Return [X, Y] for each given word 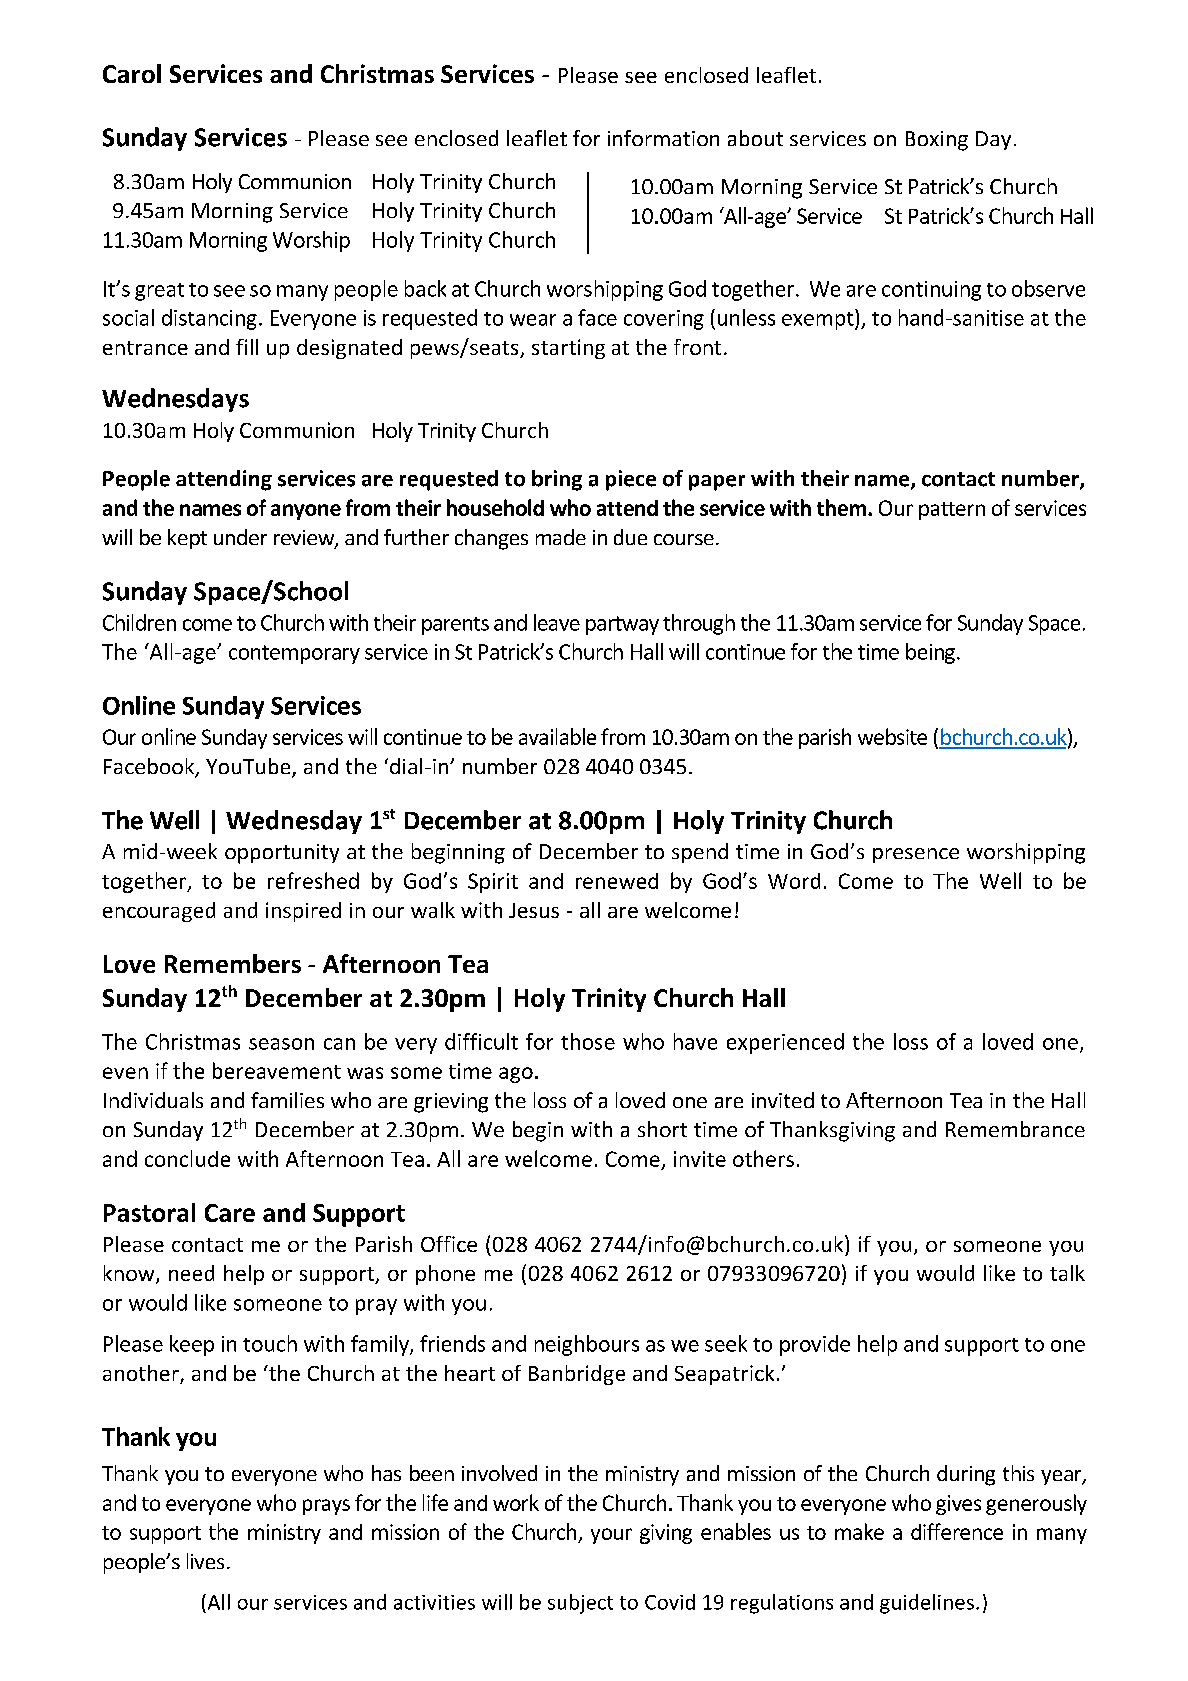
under [240, 537]
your [611, 1536]
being [930, 653]
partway [622, 625]
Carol [132, 73]
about [755, 138]
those [588, 1041]
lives [205, 1561]
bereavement [277, 1070]
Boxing [937, 141]
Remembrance [1015, 1129]
